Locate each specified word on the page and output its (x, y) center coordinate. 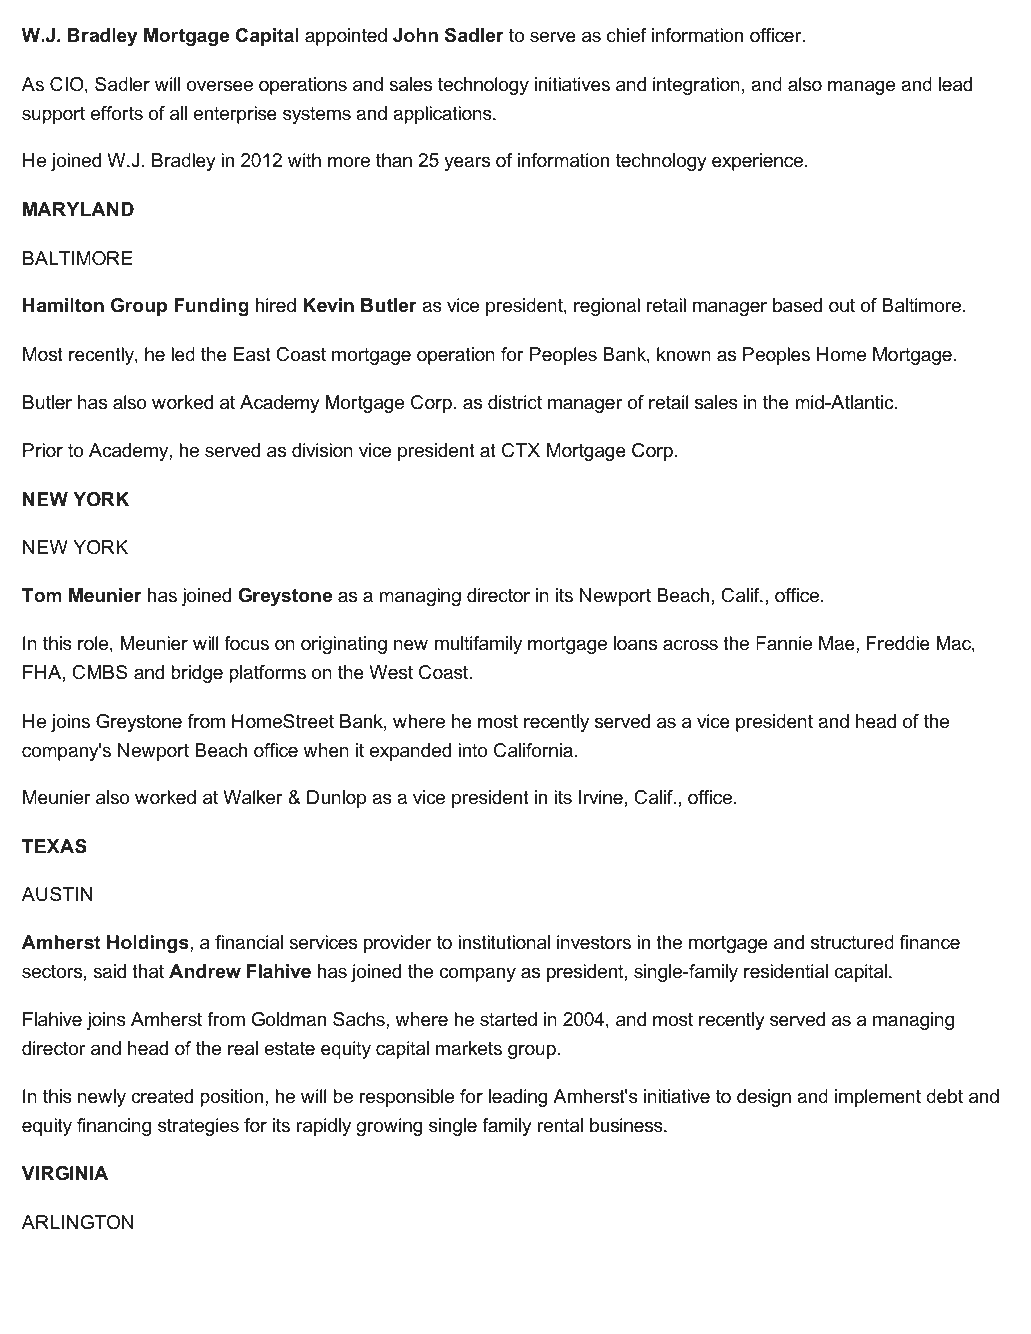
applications (443, 115)
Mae (838, 643)
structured (852, 942)
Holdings (149, 944)
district (515, 402)
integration (696, 86)
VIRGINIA (65, 1173)
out (842, 305)
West (391, 672)
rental (560, 1125)
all (178, 113)
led (183, 354)
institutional (504, 942)
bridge (197, 674)
